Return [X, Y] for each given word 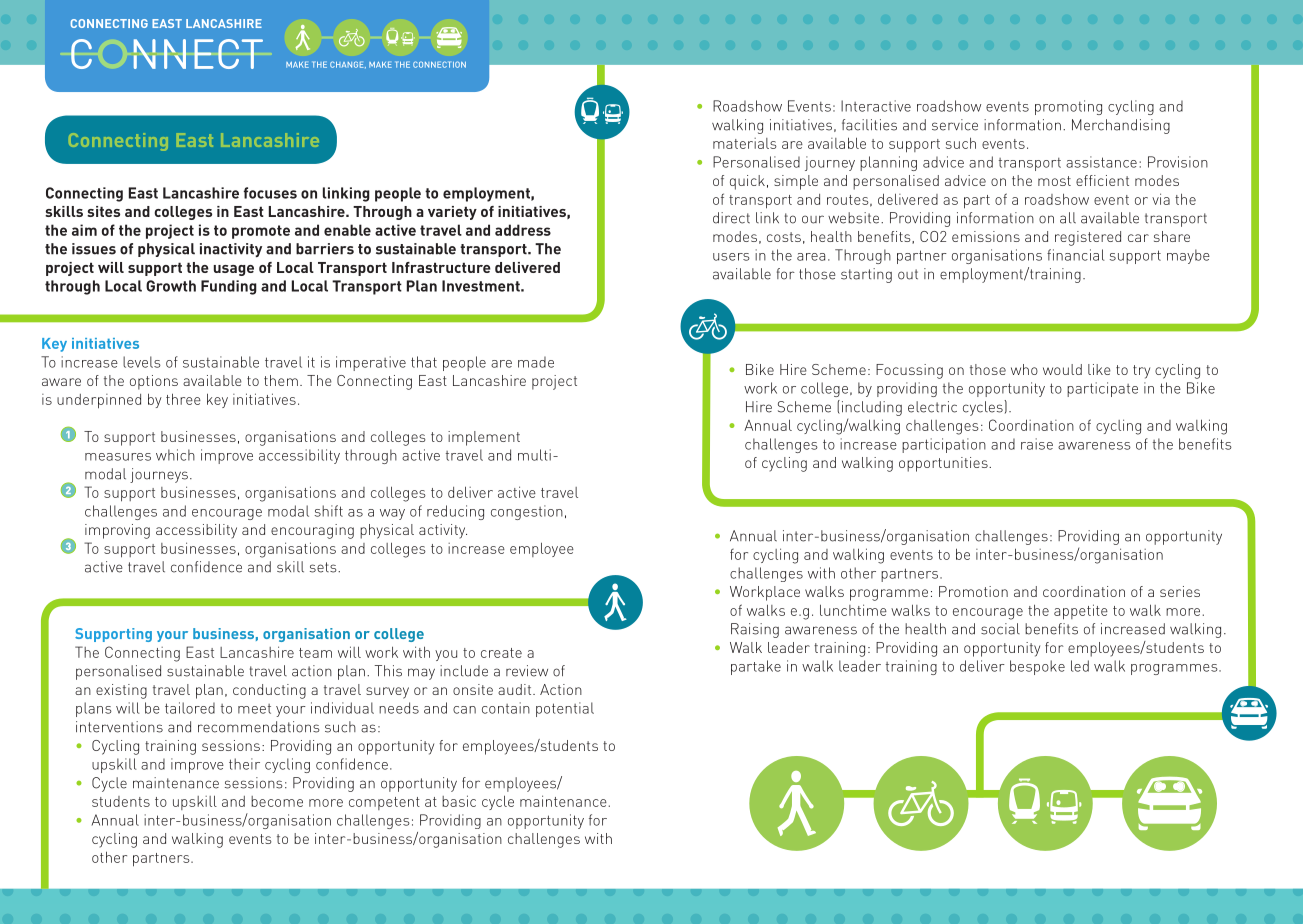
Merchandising [1121, 126]
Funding [229, 287]
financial [1076, 255]
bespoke [1037, 667]
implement [484, 438]
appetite [1081, 612]
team [315, 653]
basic [459, 801]
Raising [755, 630]
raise [1037, 444]
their [244, 764]
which [175, 455]
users [731, 257]
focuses [270, 193]
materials [745, 143]
